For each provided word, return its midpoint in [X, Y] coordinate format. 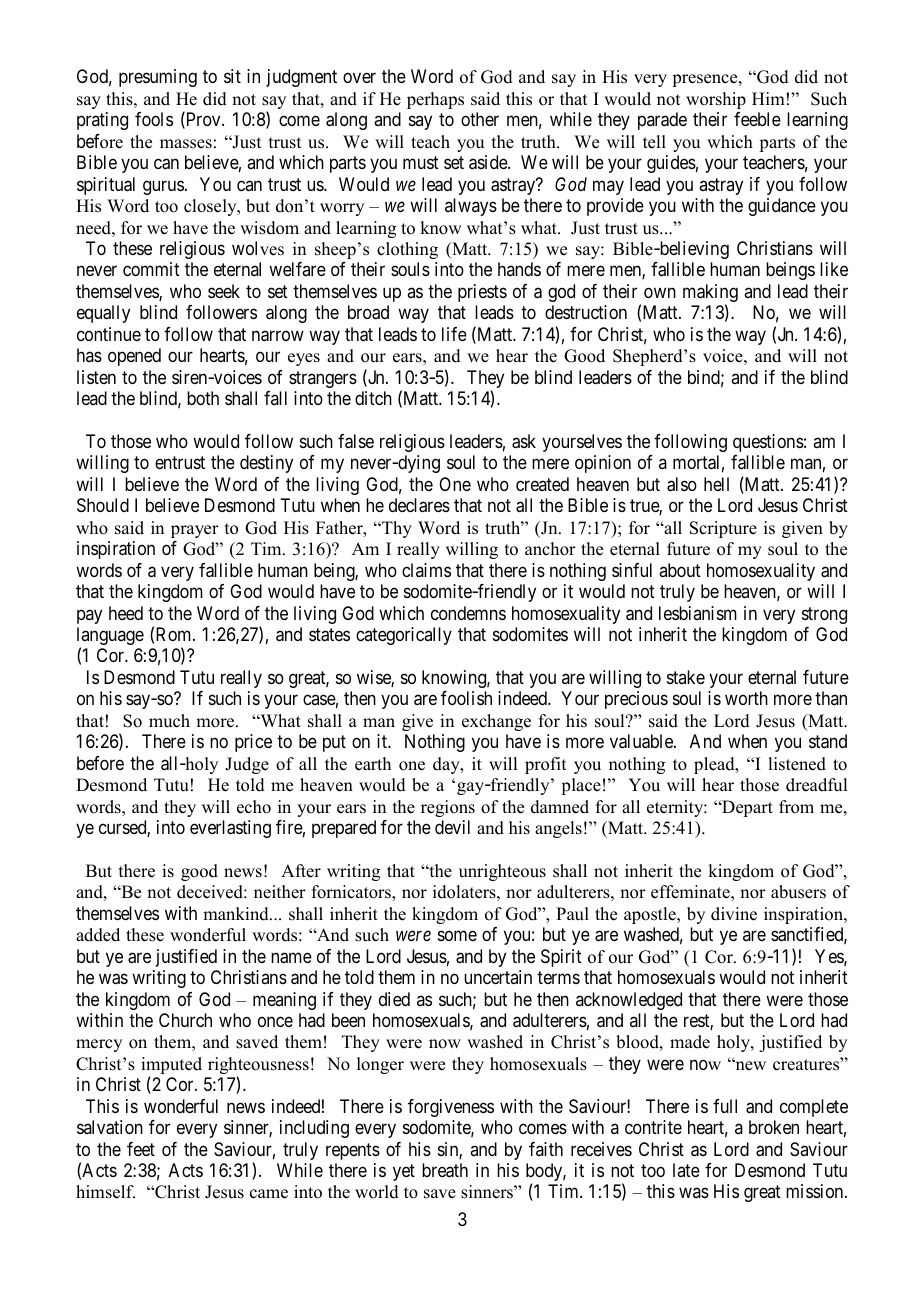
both [203, 398]
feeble [757, 119]
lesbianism [698, 613]
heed [126, 613]
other [480, 119]
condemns [468, 613]
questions [768, 443]
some [457, 936]
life [454, 334]
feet [141, 1149]
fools [154, 119]
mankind [237, 914]
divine [734, 914]
